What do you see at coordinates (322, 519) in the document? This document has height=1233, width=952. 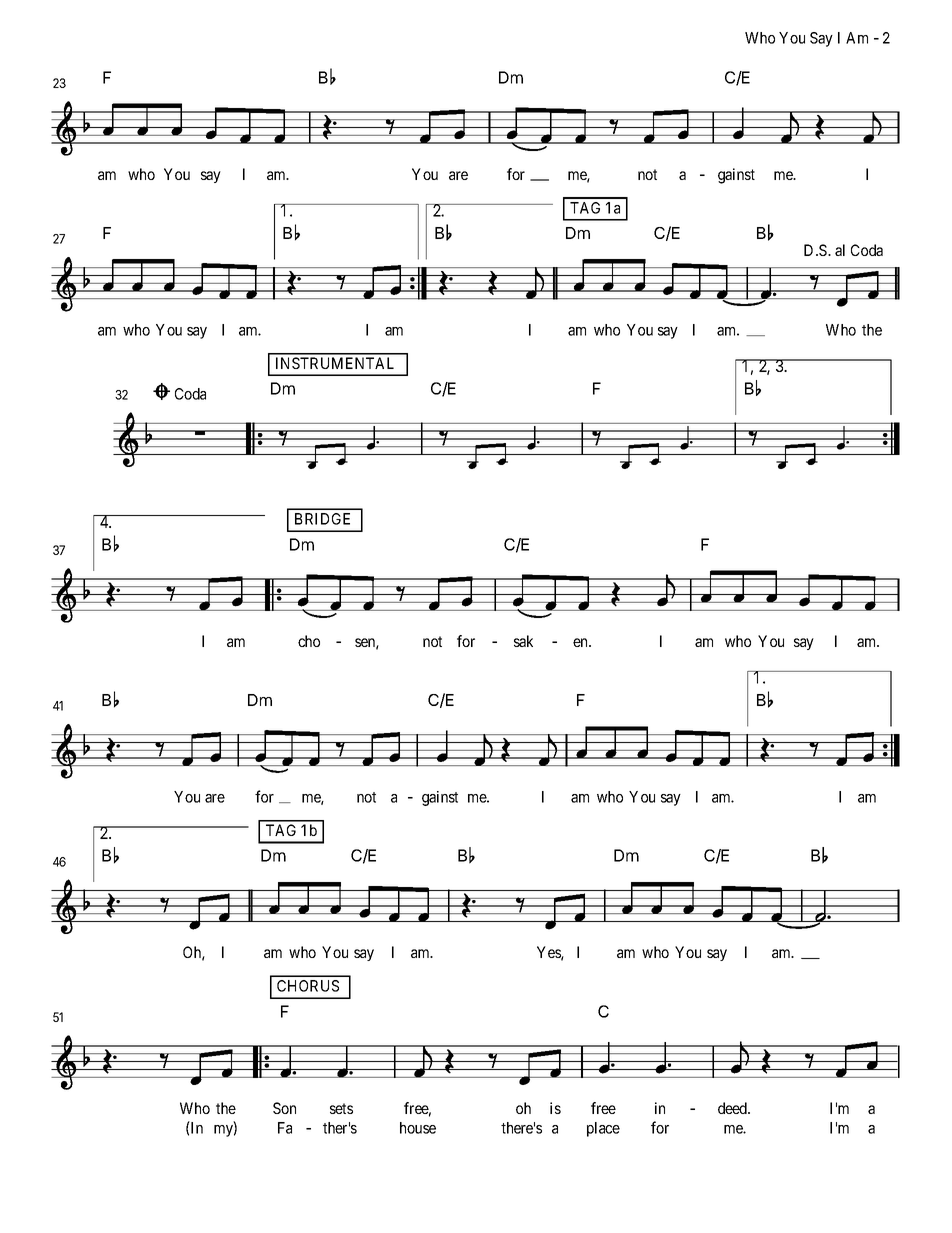 I see `BRIDGE` at bounding box center [322, 519].
